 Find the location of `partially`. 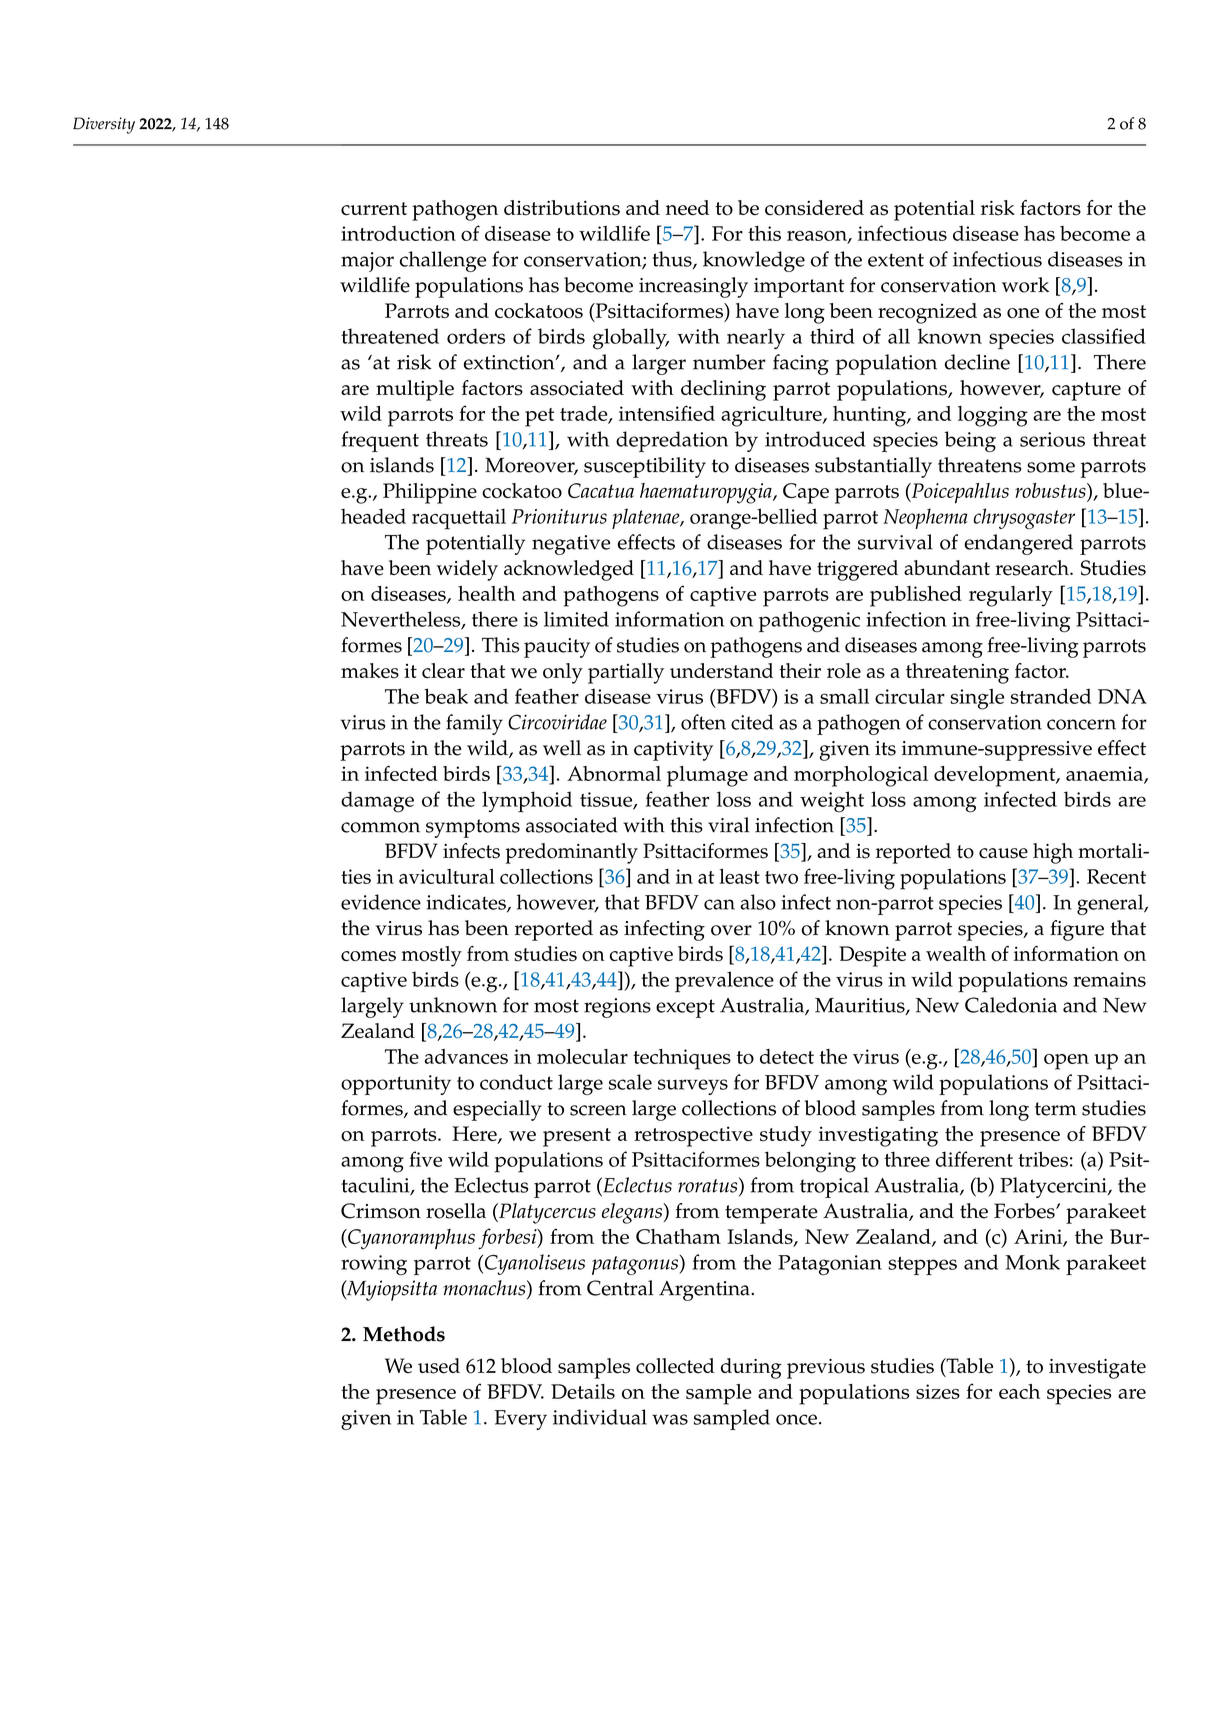

partially is located at coordinates (626, 673).
